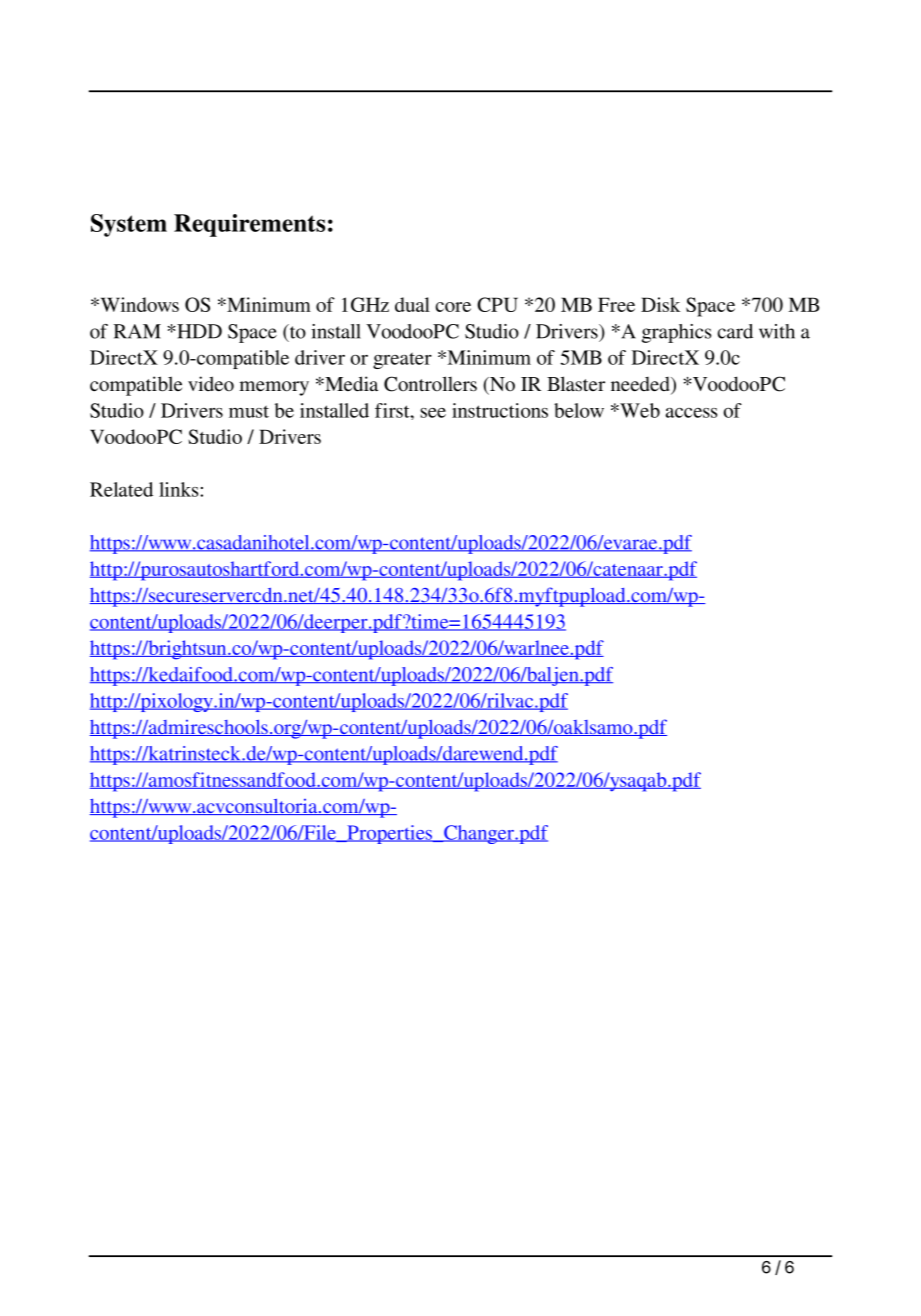 This page has width=921, height=1316. Describe the element at coordinates (433, 413) in the page. I see `see` at that location.
